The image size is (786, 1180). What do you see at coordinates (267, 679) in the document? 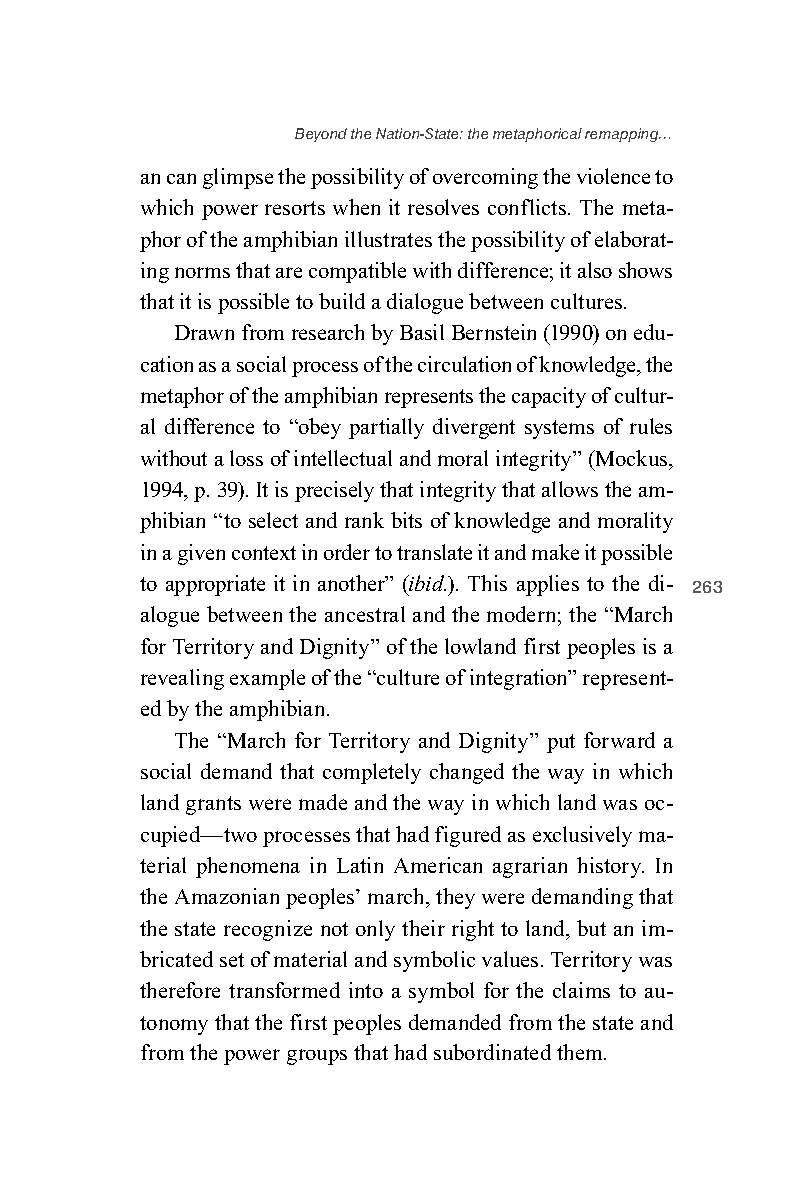
I see `example` at bounding box center [267, 679].
